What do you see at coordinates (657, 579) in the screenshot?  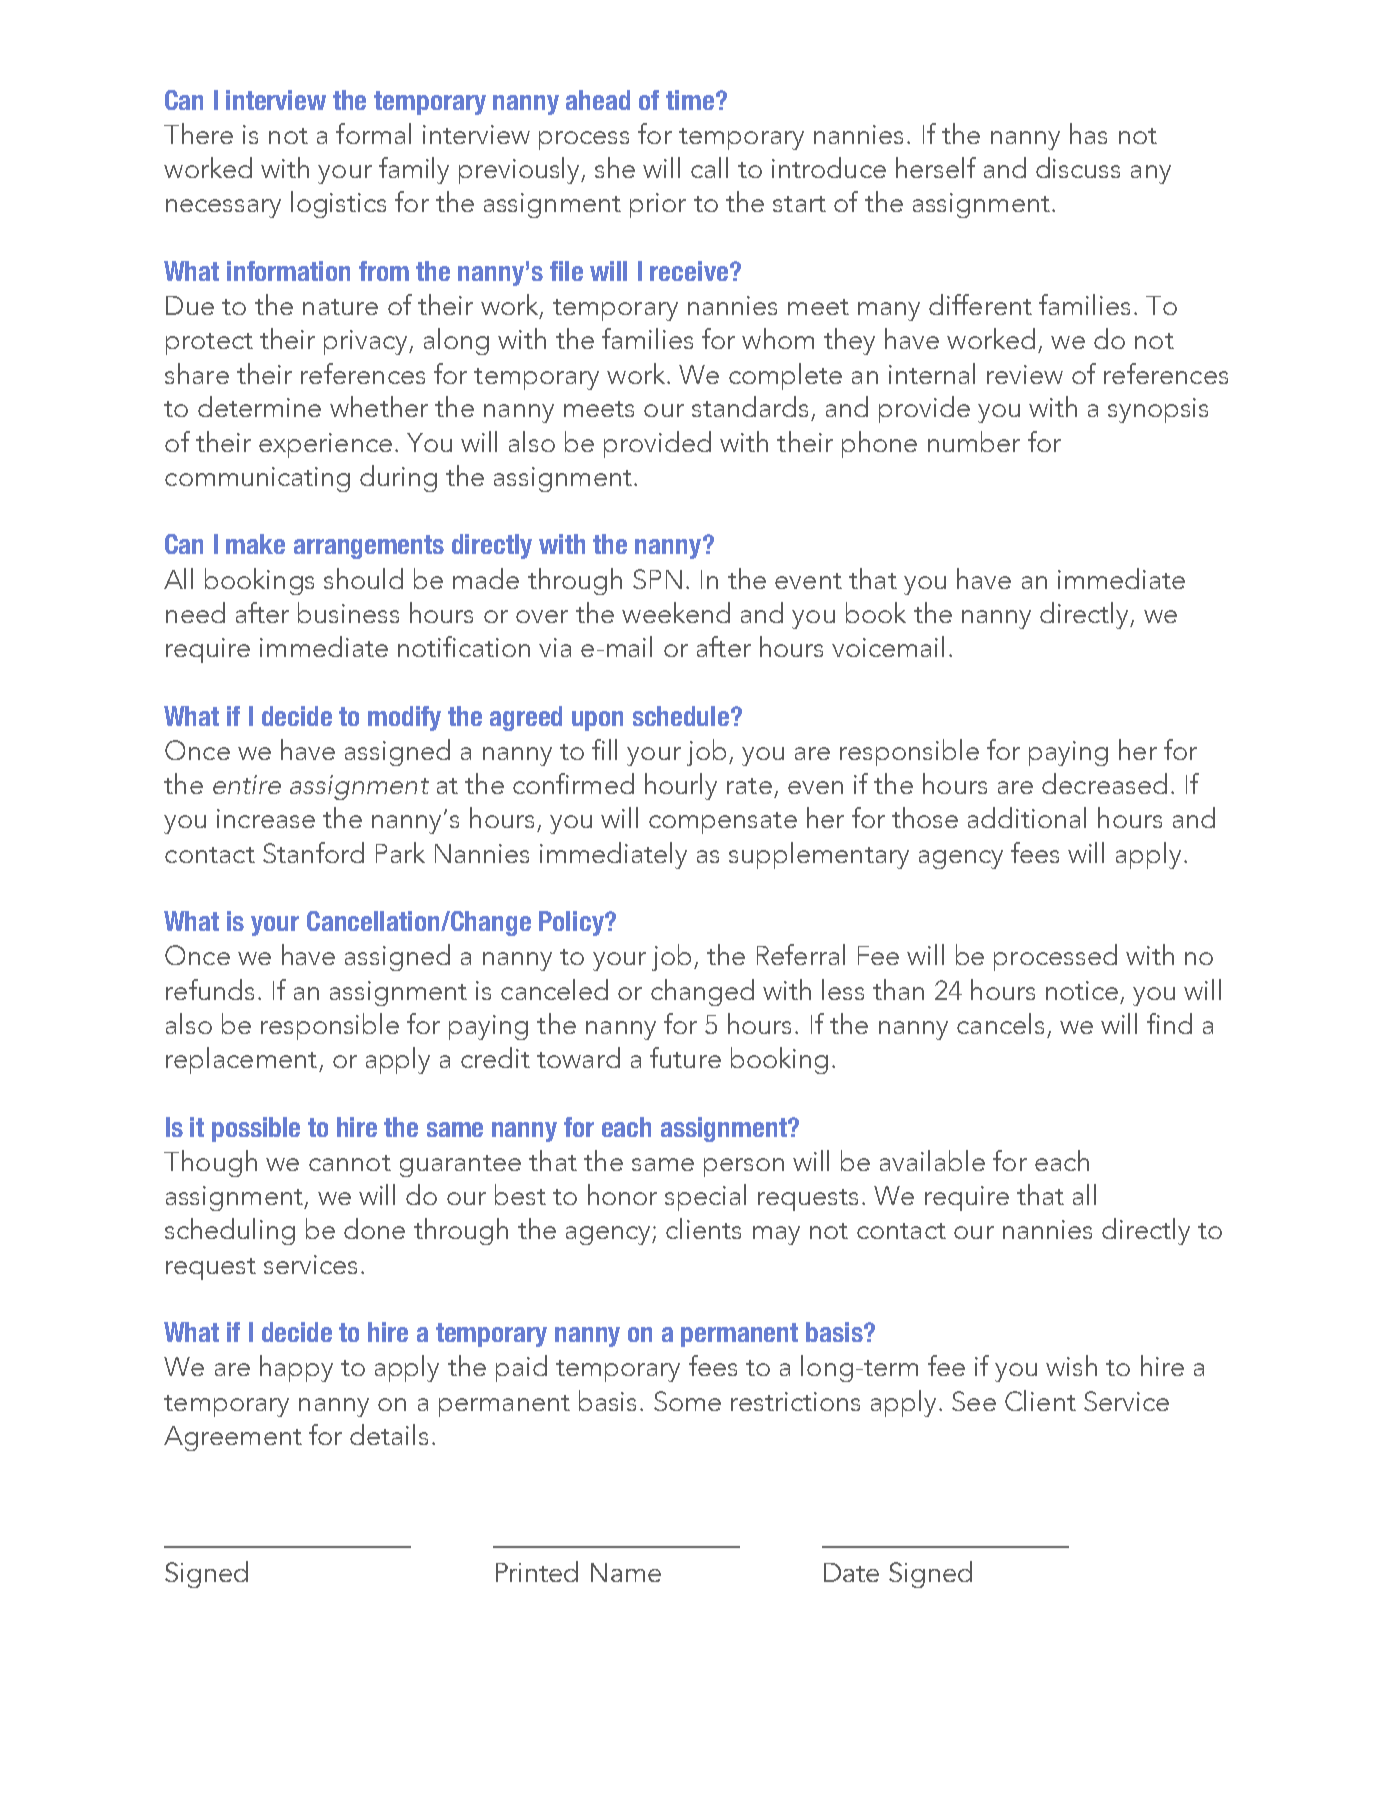 I see `SPN` at bounding box center [657, 579].
